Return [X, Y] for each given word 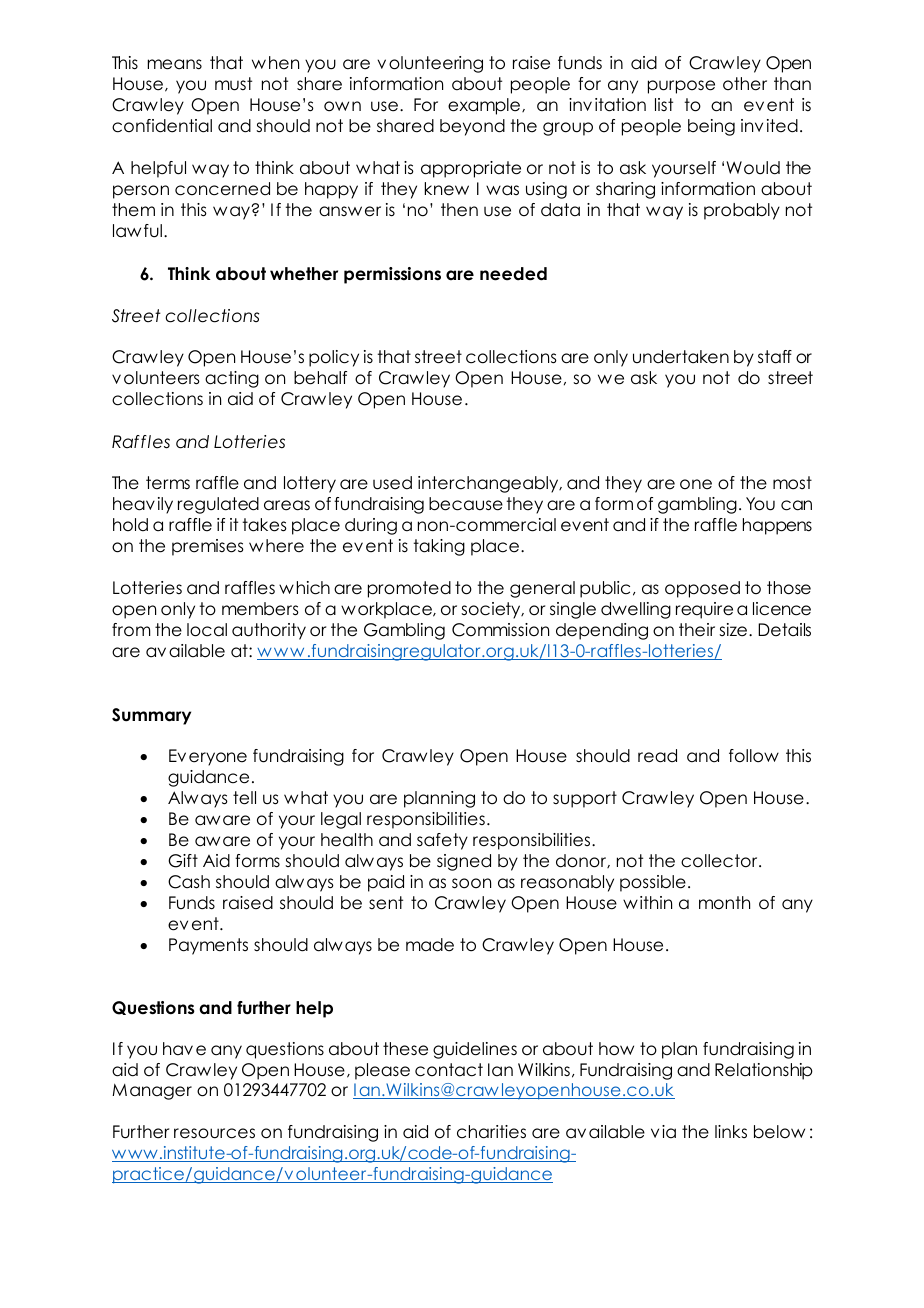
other [745, 84]
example [485, 106]
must [233, 84]
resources [214, 1133]
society [492, 610]
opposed [702, 589]
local [207, 630]
